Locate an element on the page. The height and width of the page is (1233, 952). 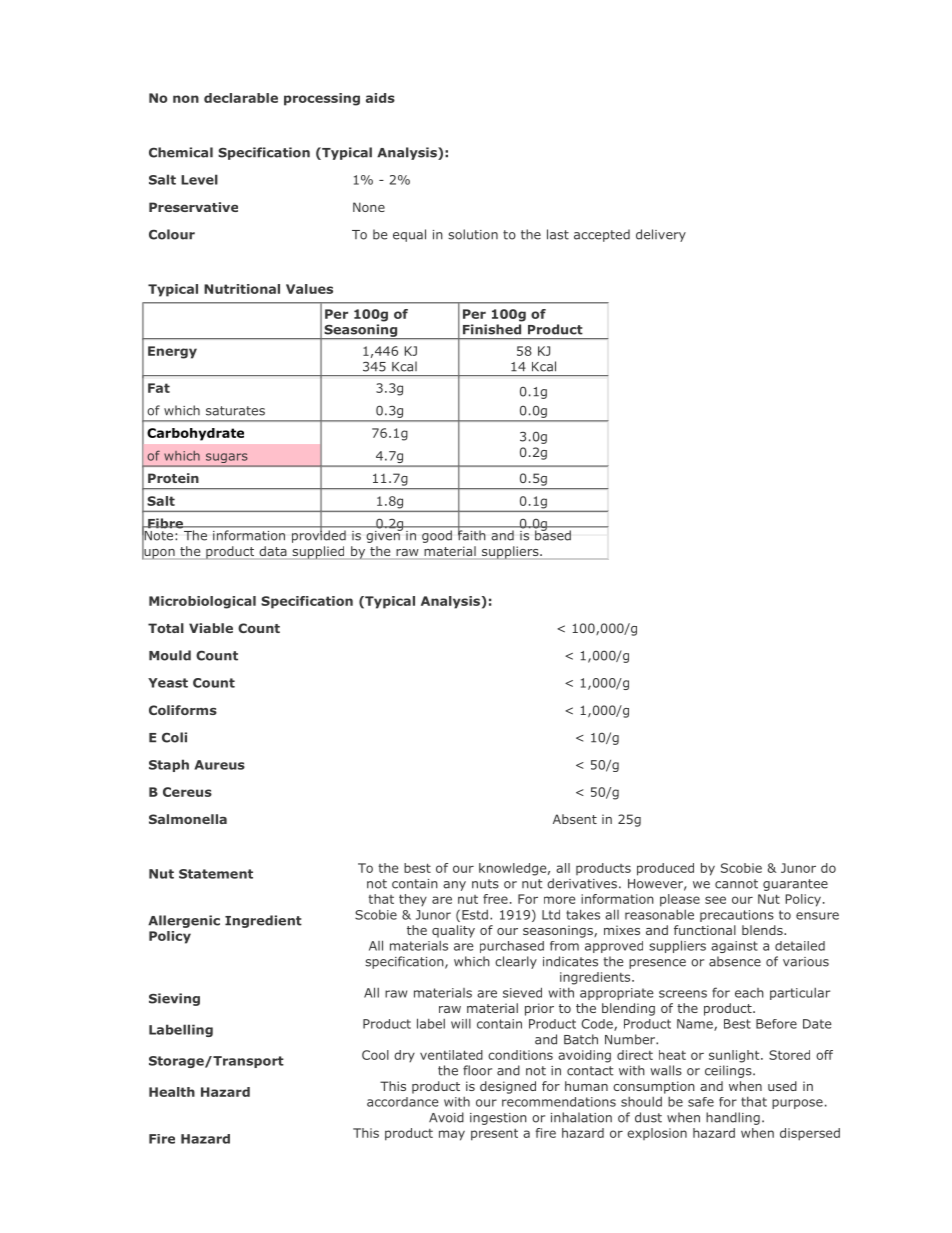
Statement is located at coordinates (216, 874).
